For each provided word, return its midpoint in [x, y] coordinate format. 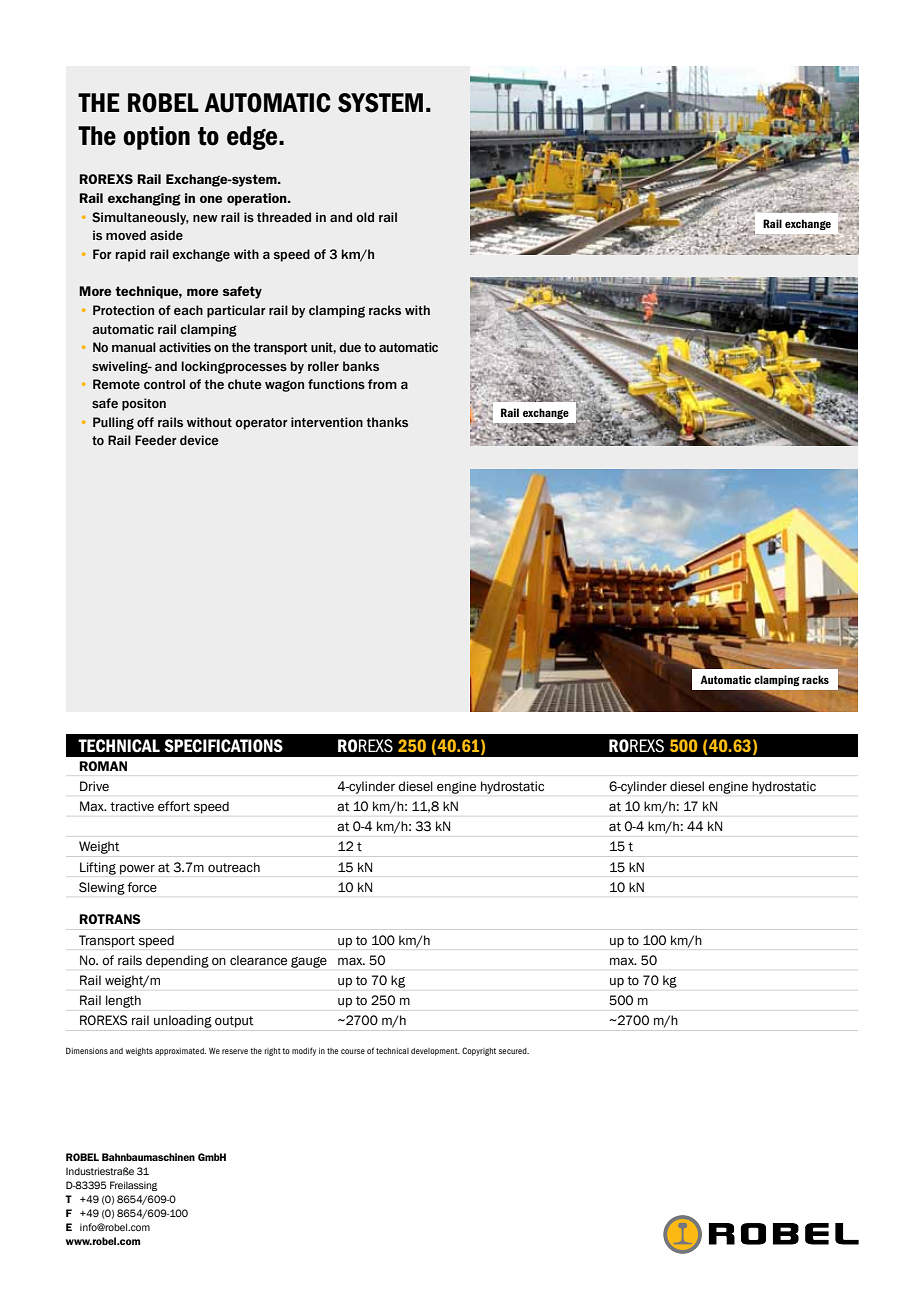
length [123, 1001]
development [435, 1052]
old [365, 217]
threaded [284, 217]
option [156, 138]
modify [304, 1051]
